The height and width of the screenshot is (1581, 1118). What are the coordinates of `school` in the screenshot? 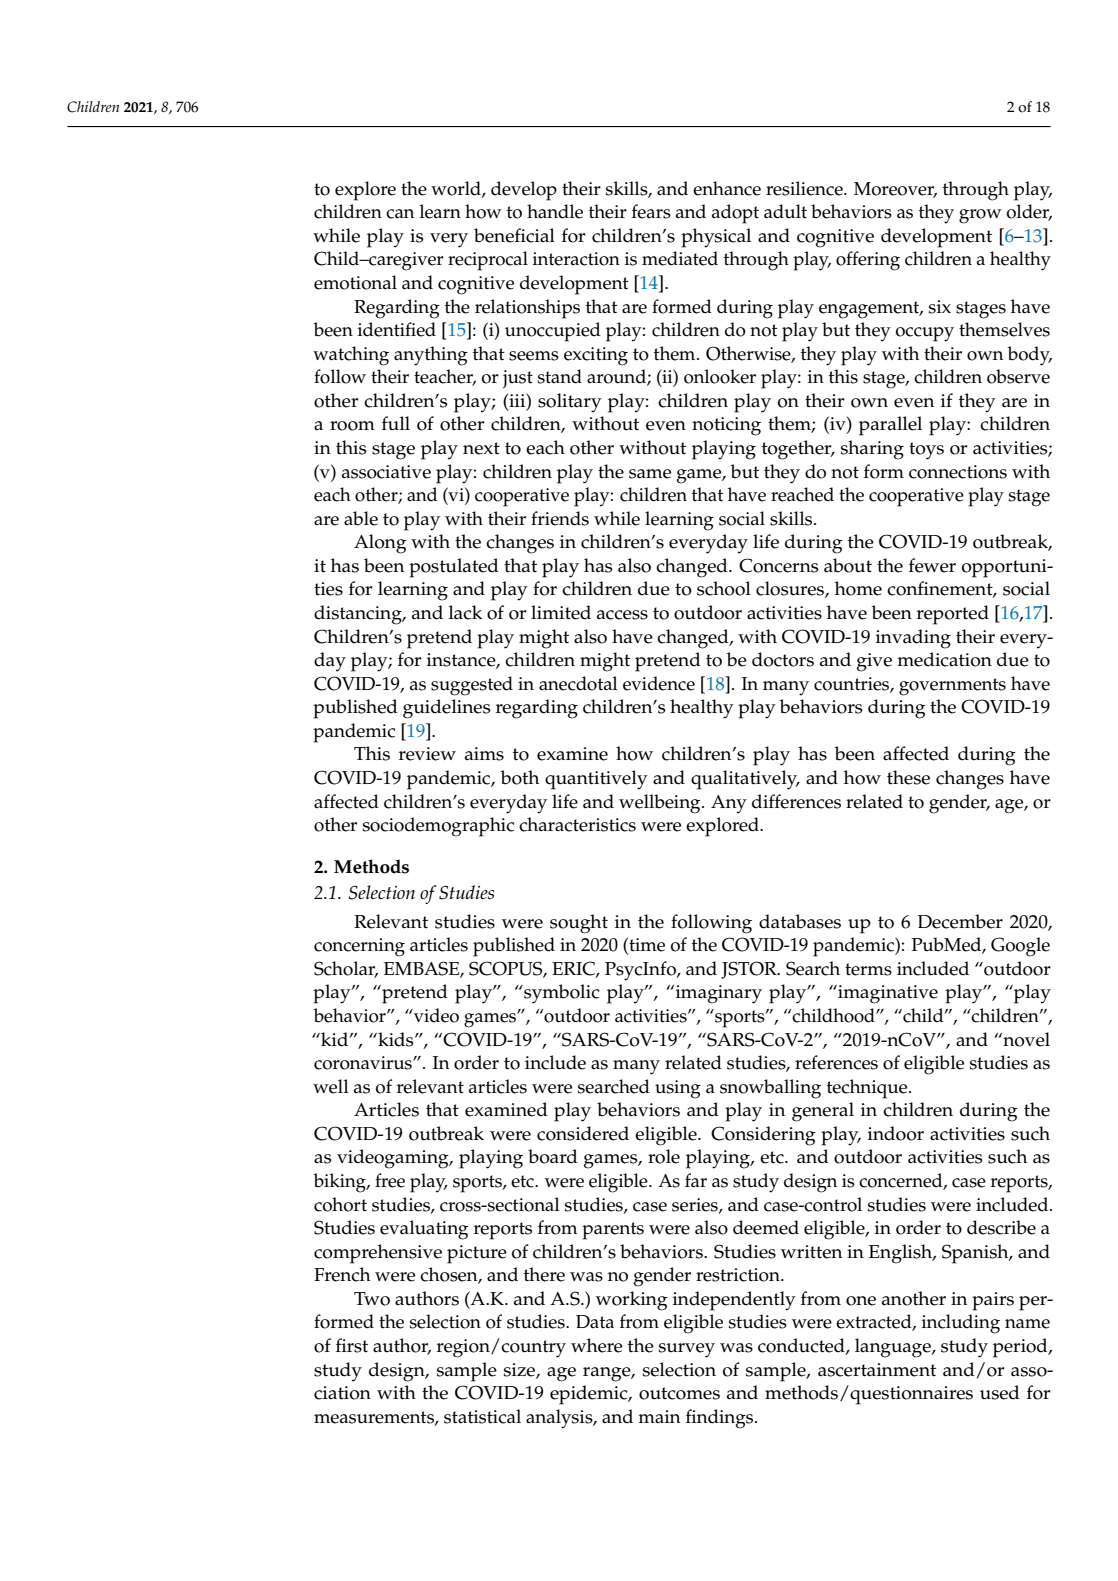 It's located at (724, 588).
